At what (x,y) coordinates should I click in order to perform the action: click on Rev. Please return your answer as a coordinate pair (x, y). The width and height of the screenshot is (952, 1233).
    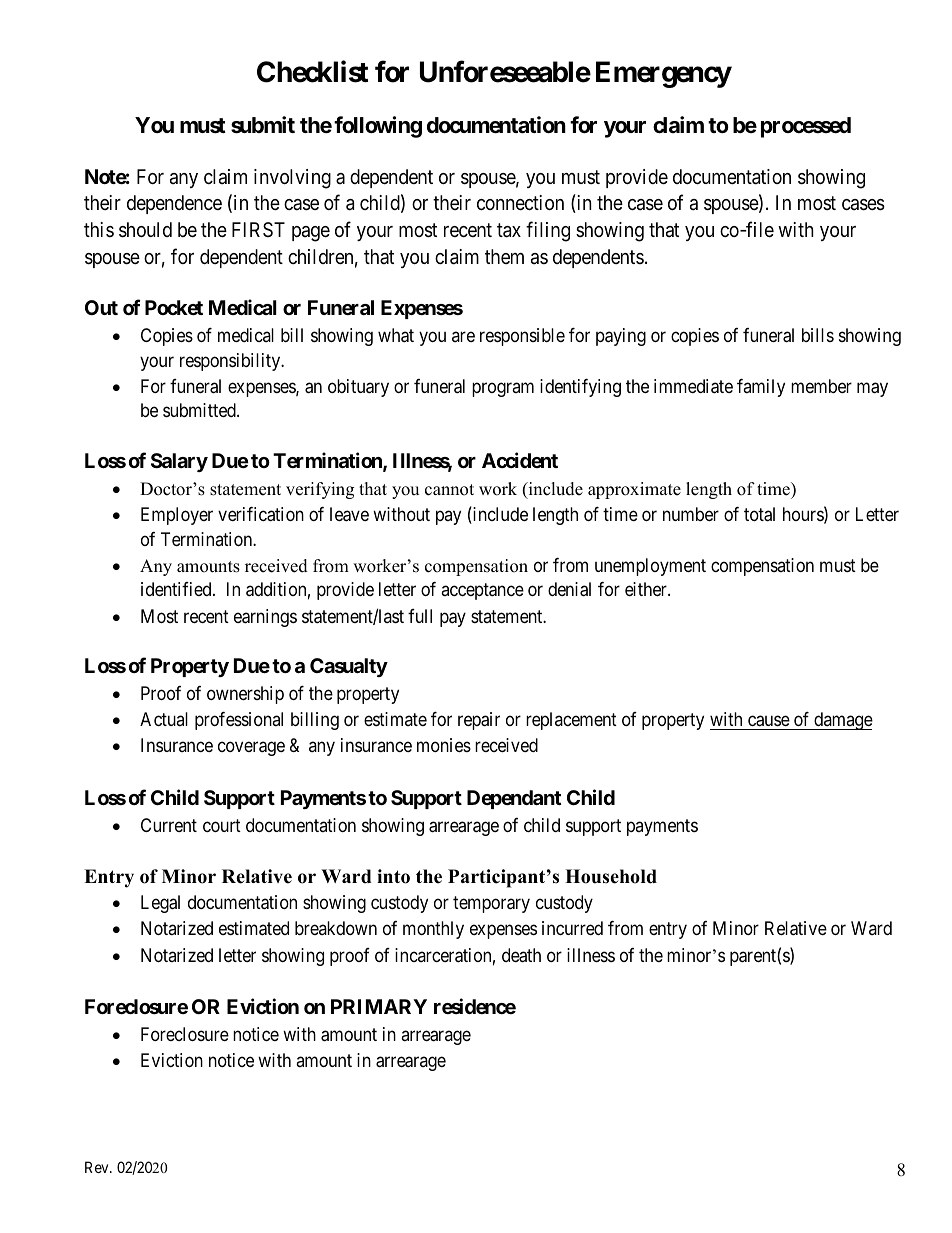
    Looking at the image, I should click on (98, 1167).
